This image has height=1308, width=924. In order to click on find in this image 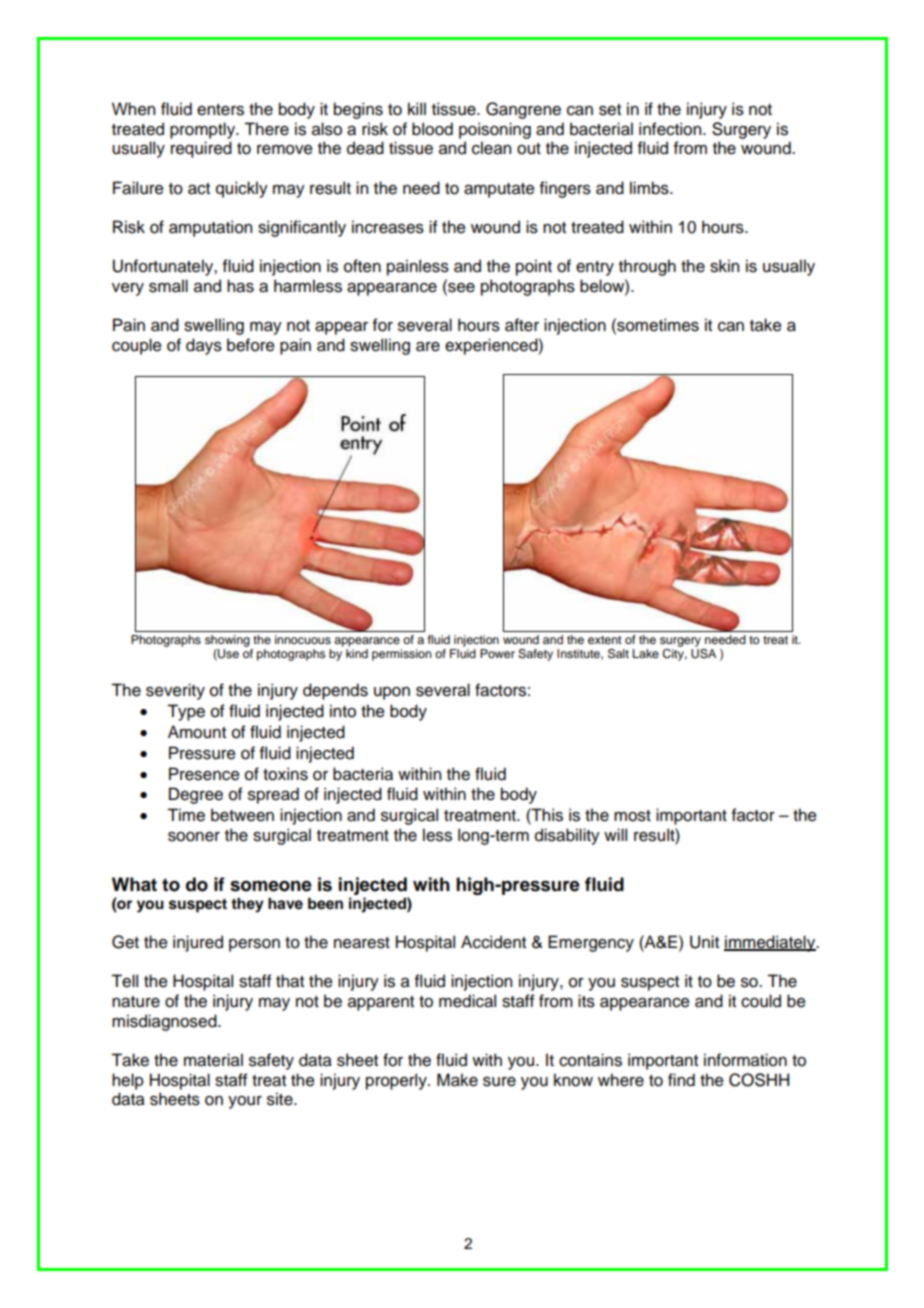, I will do `click(681, 1080)`.
